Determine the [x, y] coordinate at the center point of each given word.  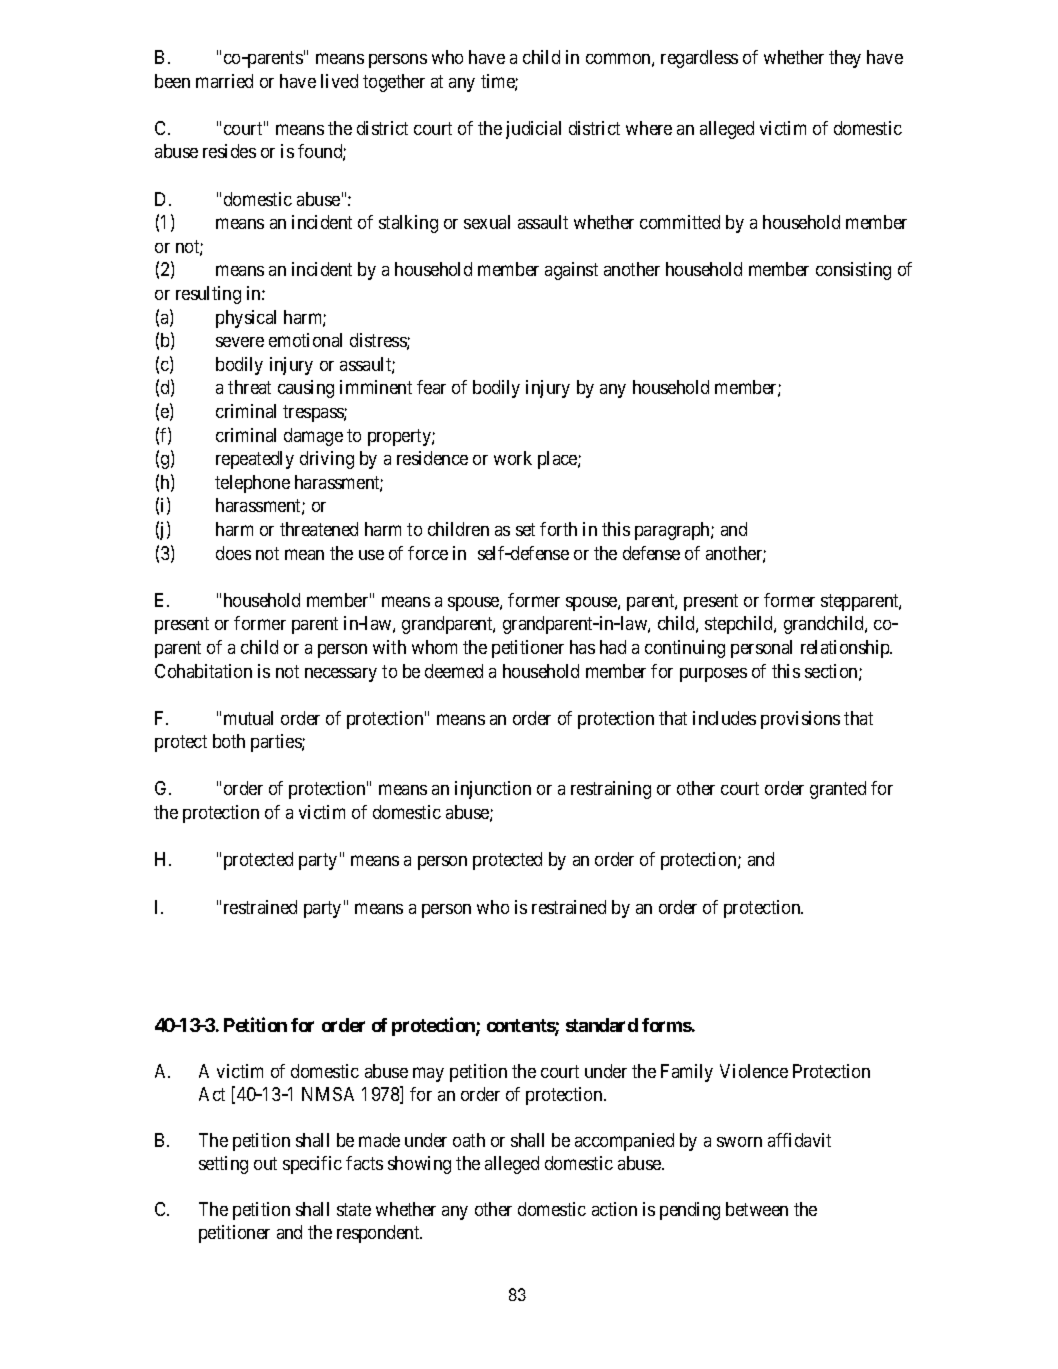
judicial [533, 130]
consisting [853, 271]
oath [469, 1140]
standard [602, 1025]
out [265, 1163]
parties [277, 743]
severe [240, 342]
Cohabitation [203, 671]
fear [431, 387]
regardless [699, 59]
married [224, 81]
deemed [454, 671]
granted [838, 790]
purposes [713, 675]
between [757, 1209]
